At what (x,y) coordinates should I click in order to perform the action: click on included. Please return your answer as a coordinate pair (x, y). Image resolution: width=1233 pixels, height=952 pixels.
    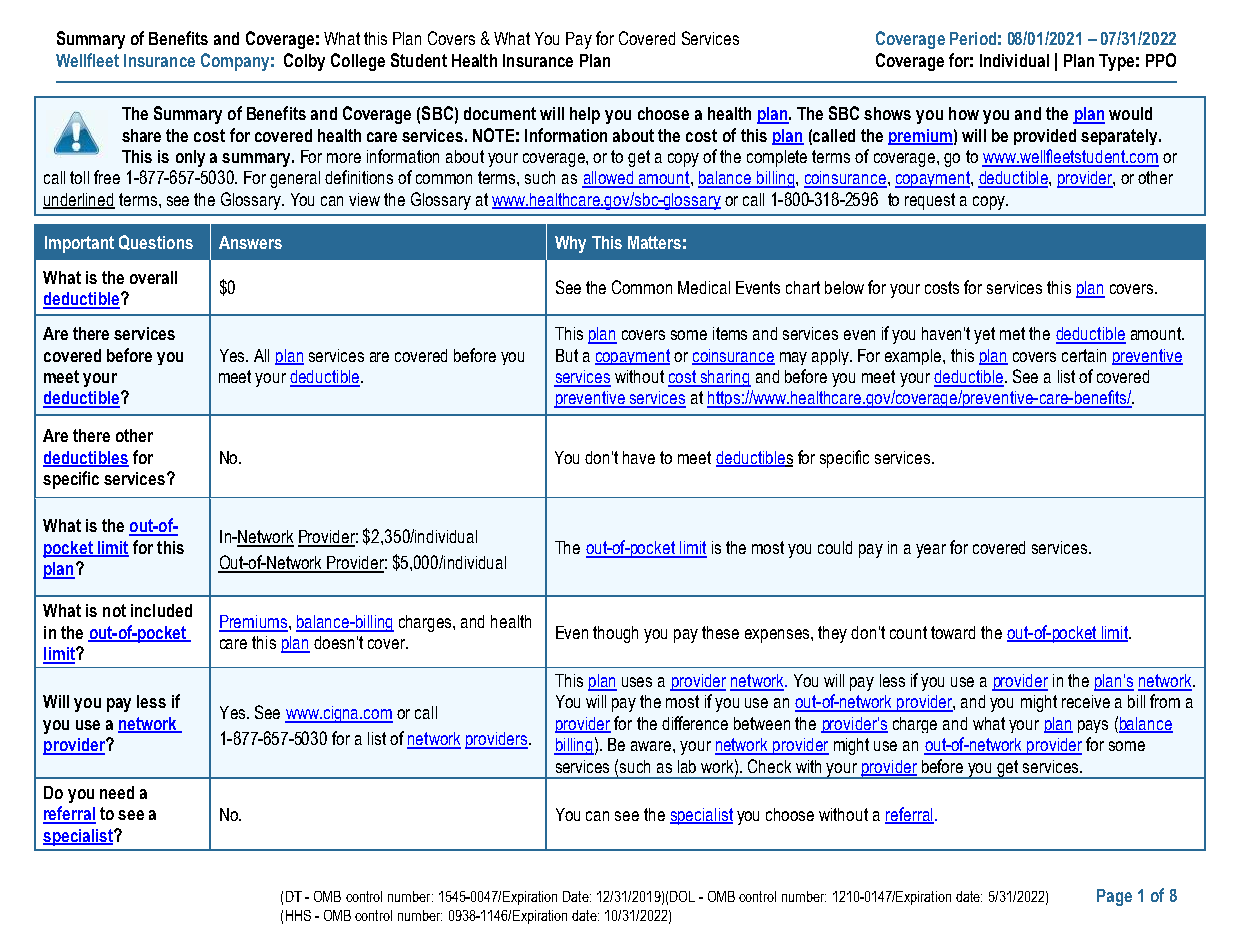
    Looking at the image, I should click on (161, 610).
